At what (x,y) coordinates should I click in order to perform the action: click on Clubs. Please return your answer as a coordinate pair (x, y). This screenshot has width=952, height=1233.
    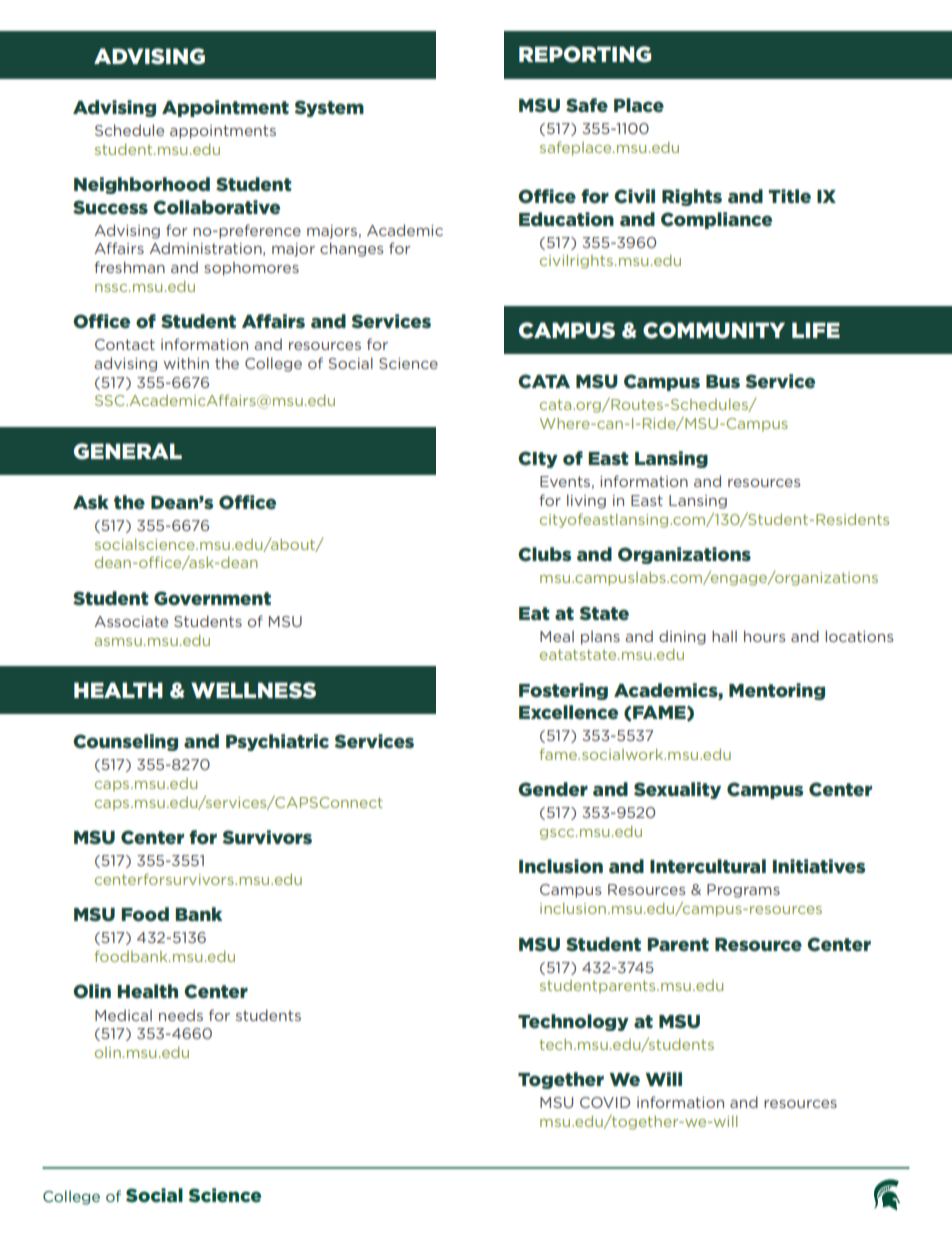
    Looking at the image, I should click on (544, 554).
